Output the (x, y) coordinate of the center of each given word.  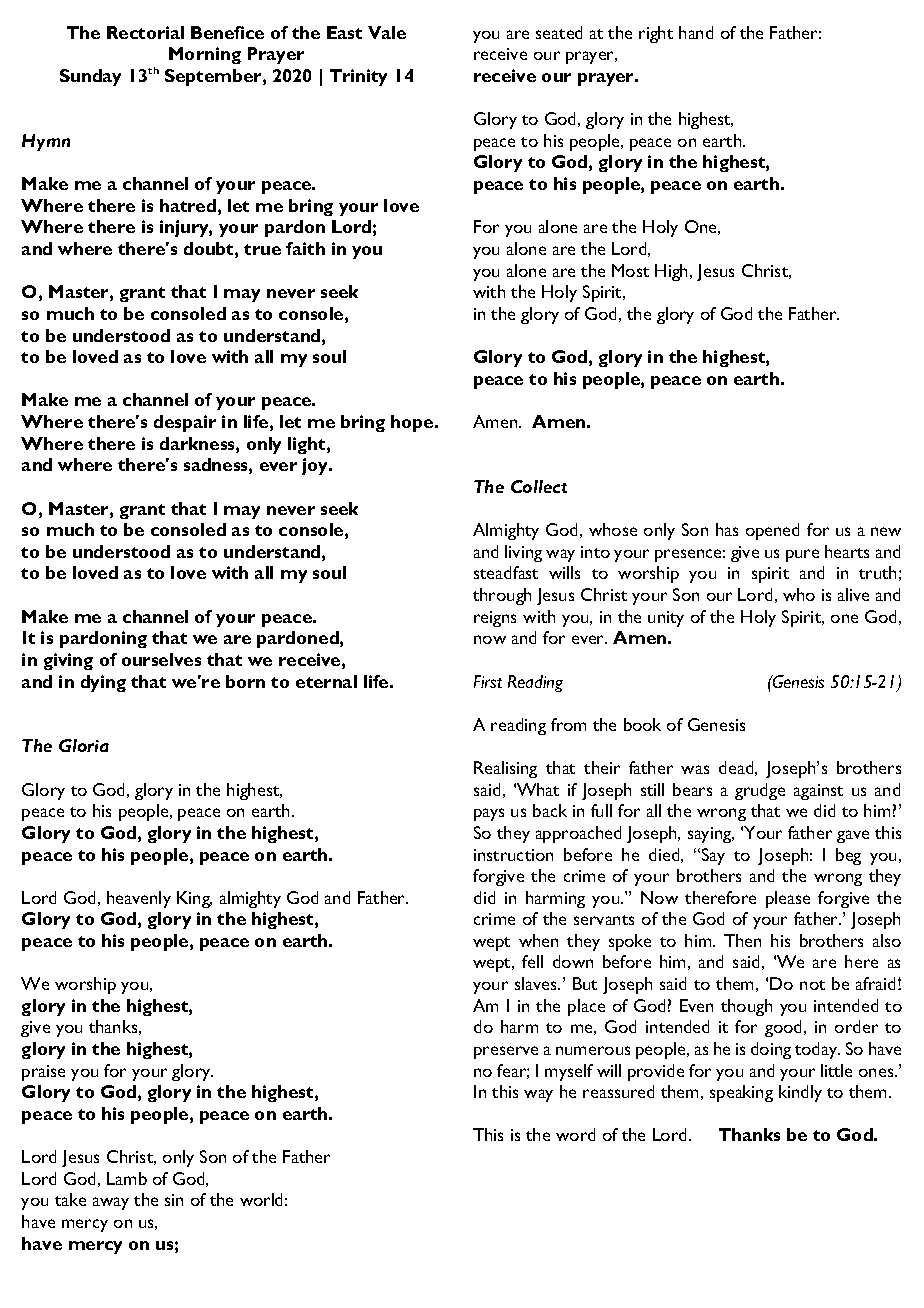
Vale (387, 32)
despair (185, 423)
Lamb (127, 1178)
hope (413, 423)
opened (772, 531)
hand (696, 32)
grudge (760, 791)
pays (489, 814)
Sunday (90, 77)
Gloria (84, 745)
